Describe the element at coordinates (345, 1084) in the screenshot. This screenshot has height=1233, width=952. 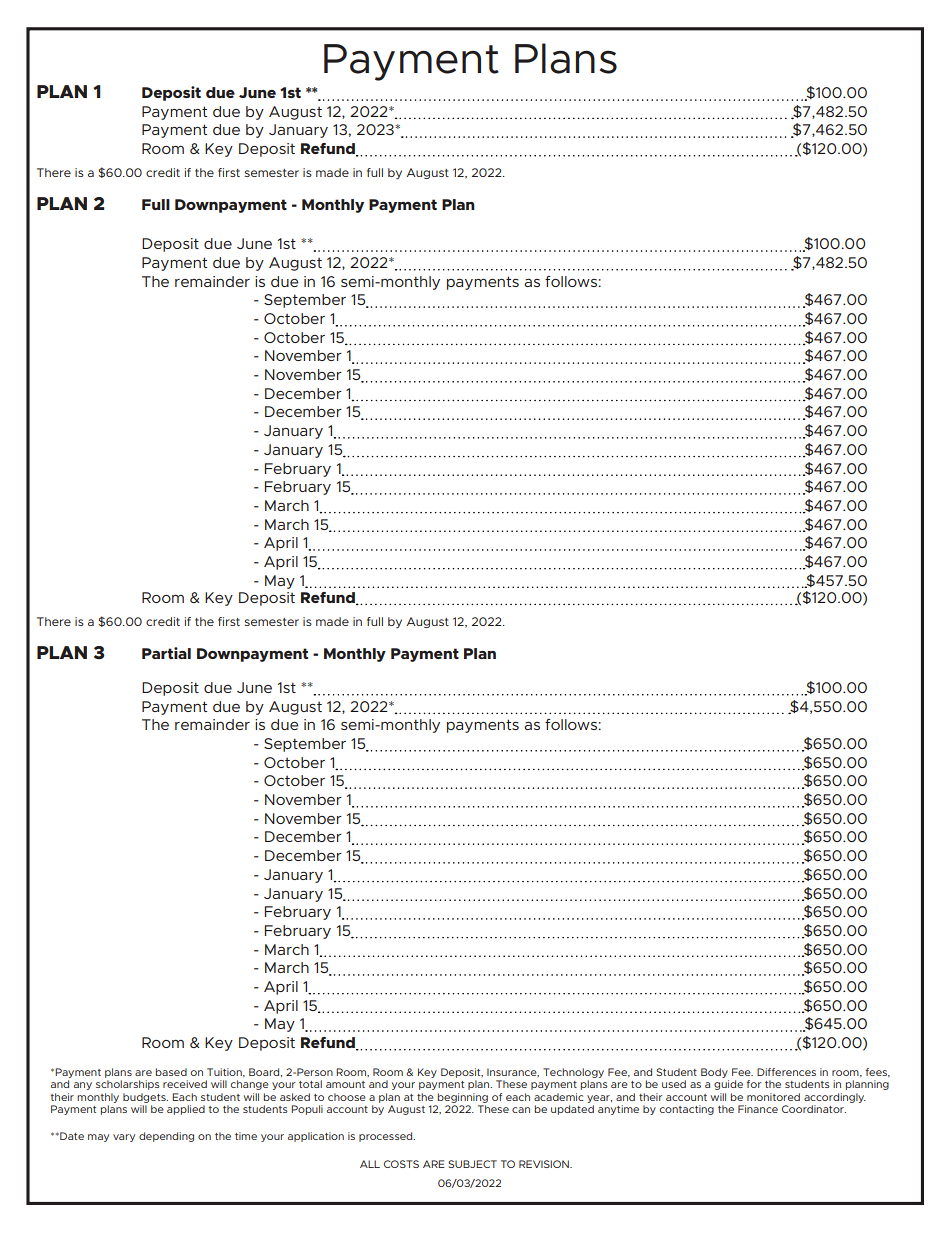
I see `amount` at that location.
